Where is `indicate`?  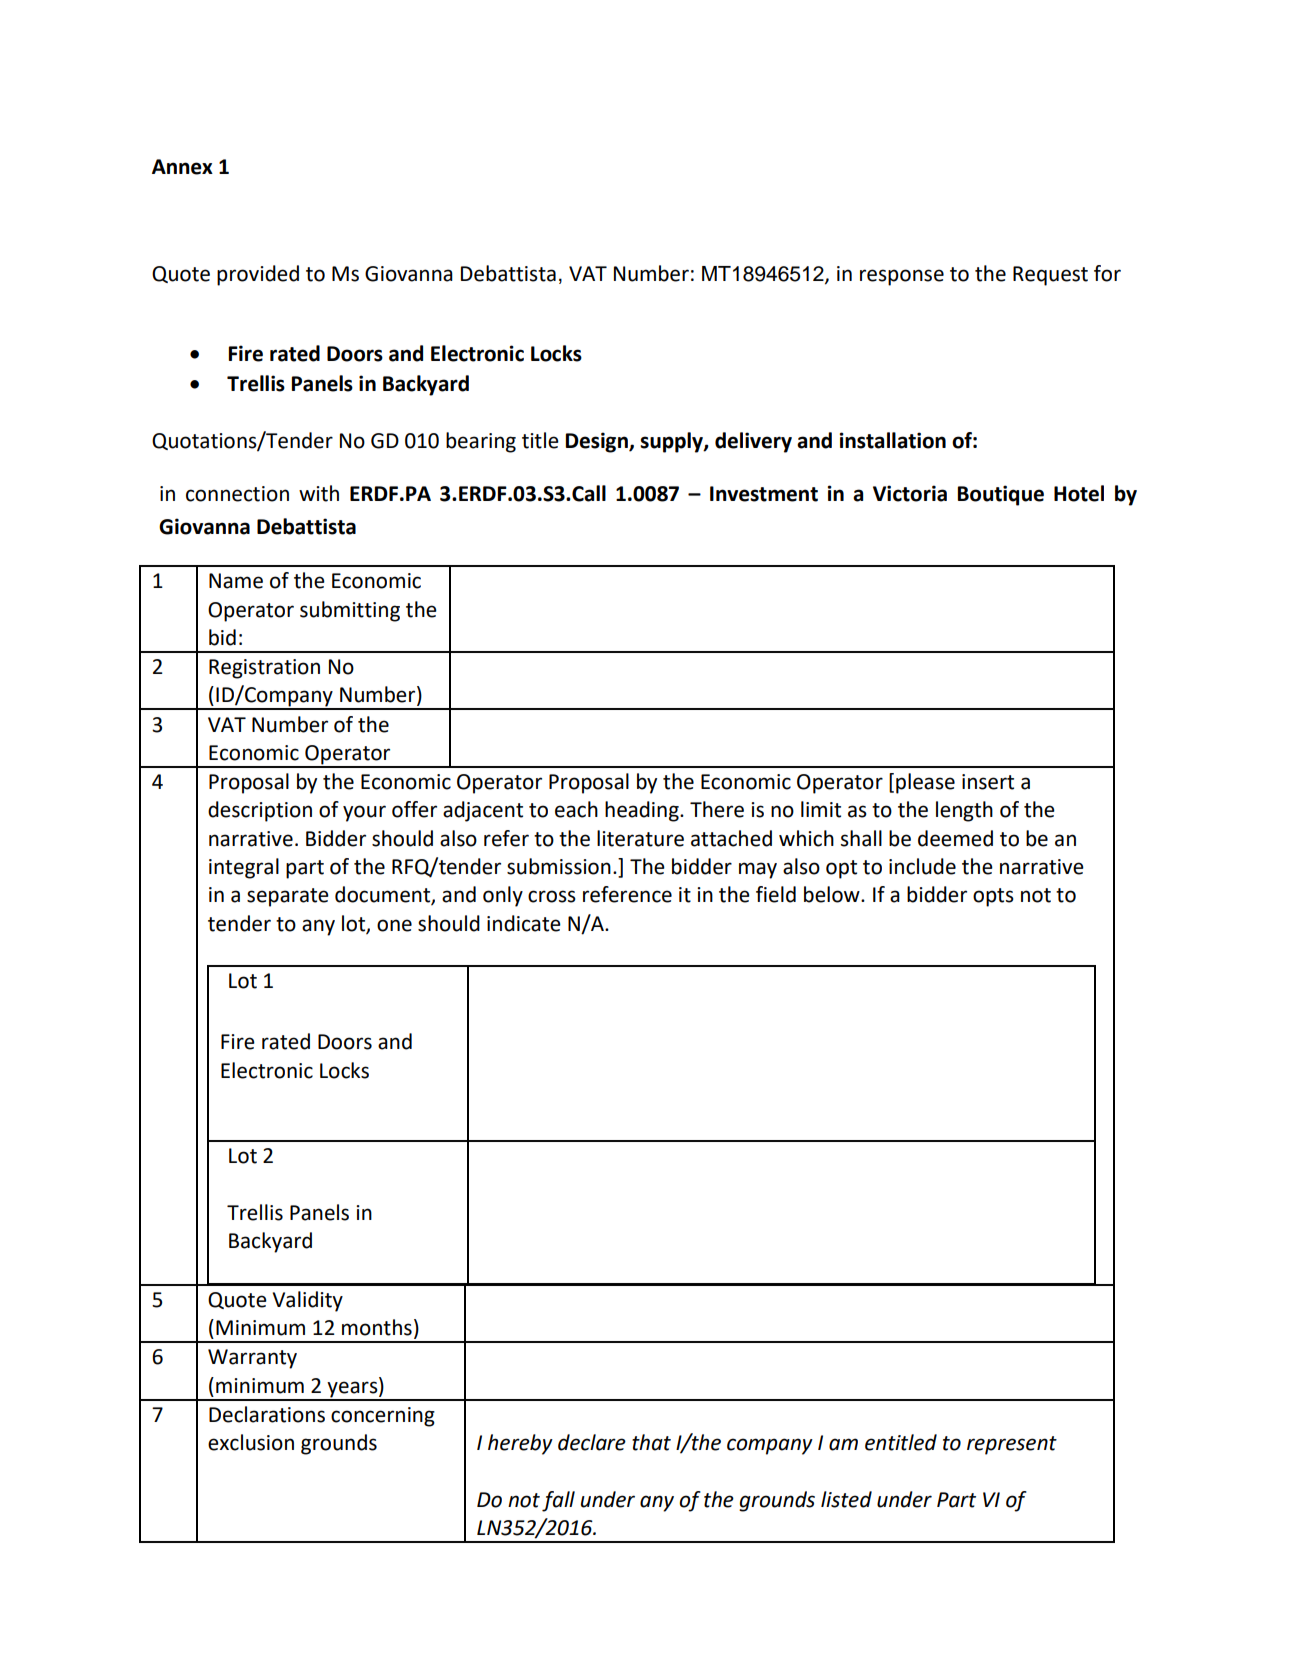 indicate is located at coordinates (524, 923).
